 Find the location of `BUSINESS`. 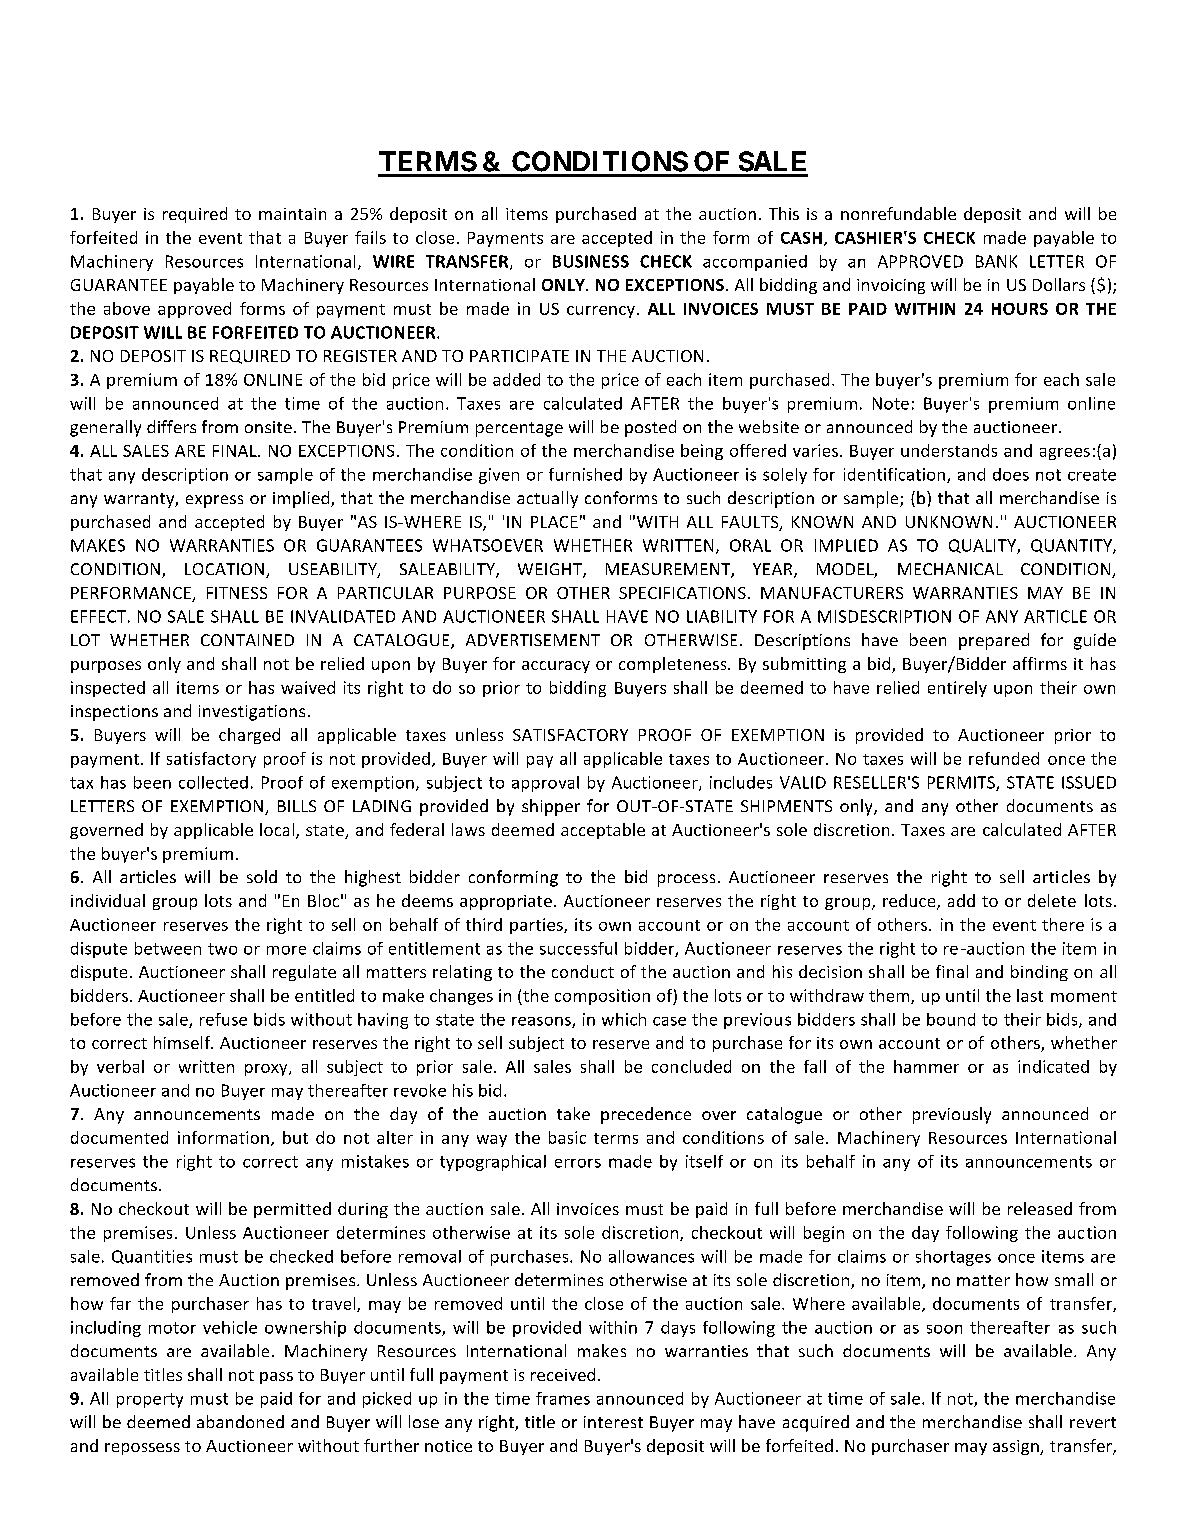

BUSINESS is located at coordinates (591, 261).
